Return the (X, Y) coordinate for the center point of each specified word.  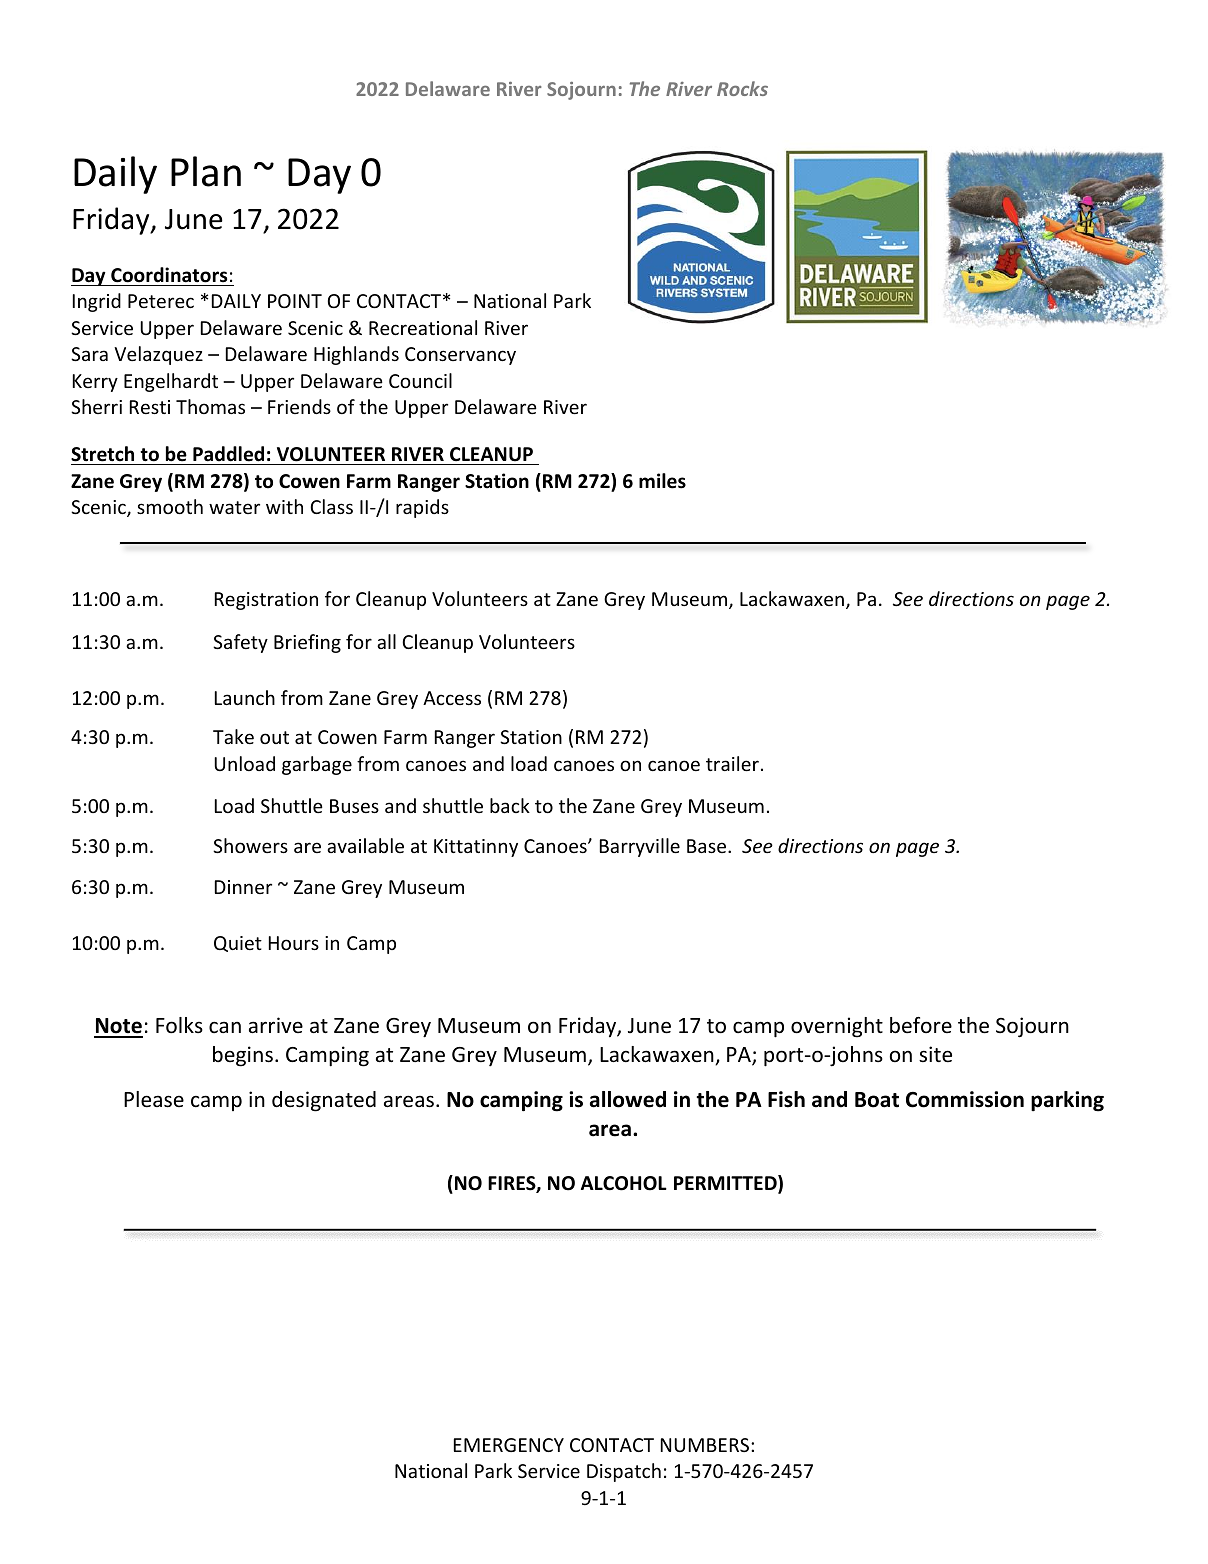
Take (233, 736)
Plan (206, 171)
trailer (732, 763)
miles (662, 481)
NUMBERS (705, 1445)
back (510, 805)
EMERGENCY (509, 1445)
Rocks (742, 88)
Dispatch (624, 1472)
